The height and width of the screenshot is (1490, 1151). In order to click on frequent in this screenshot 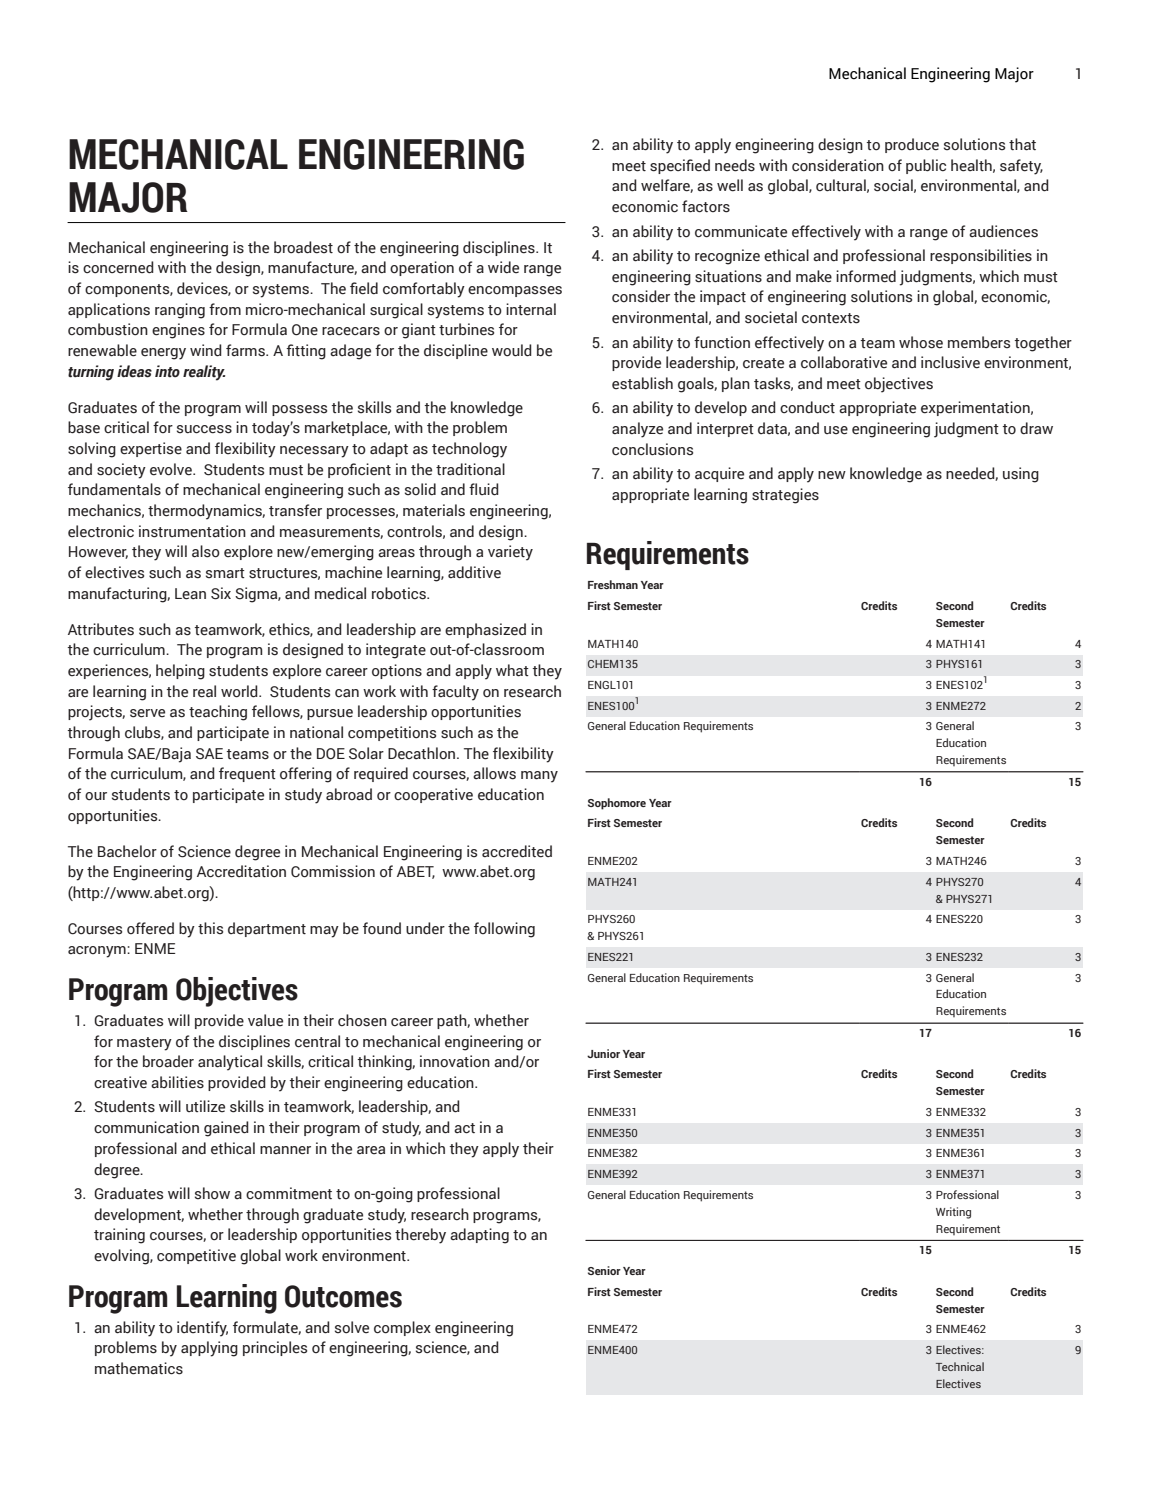, I will do `click(247, 774)`.
